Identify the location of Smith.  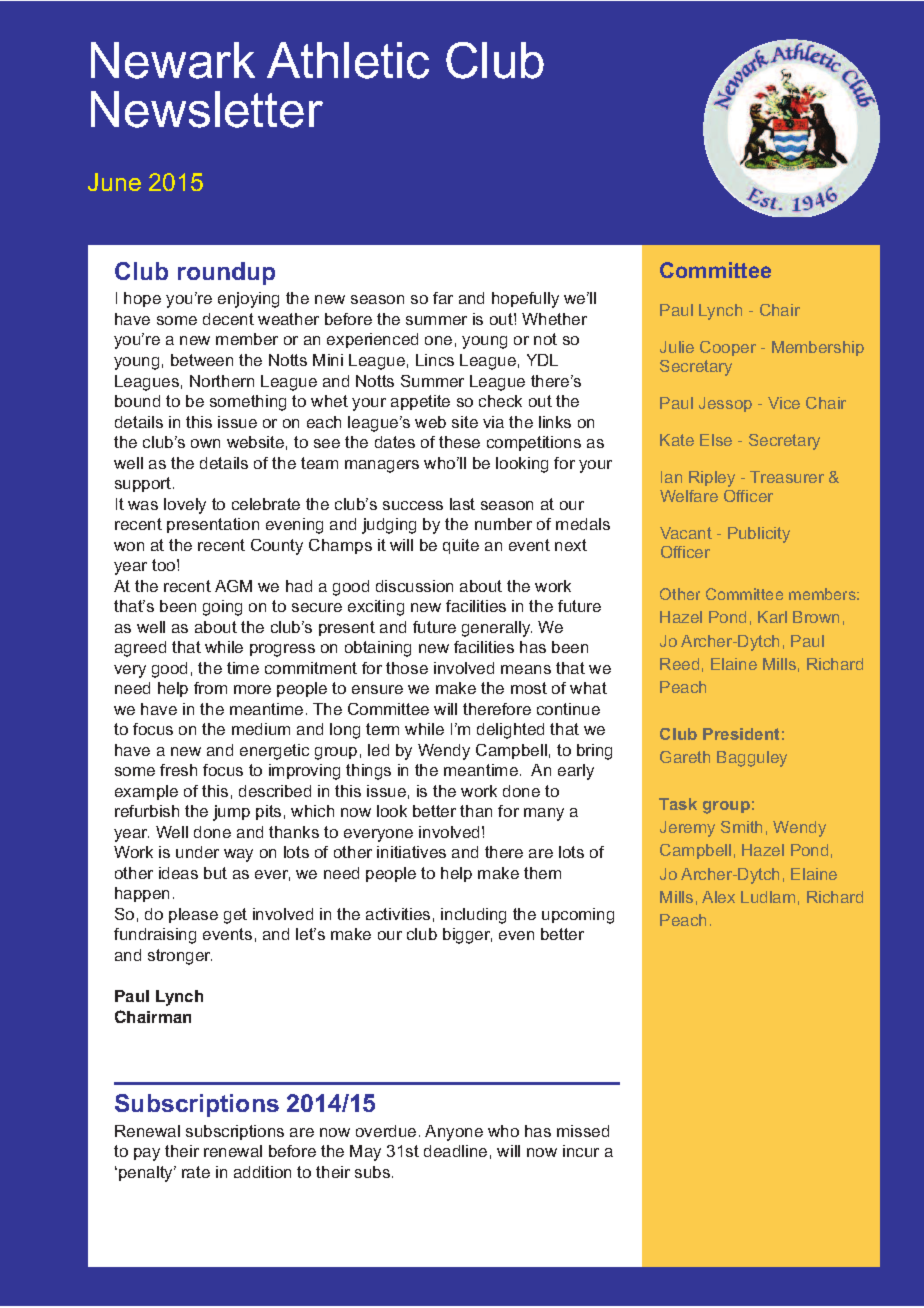
(741, 827).
